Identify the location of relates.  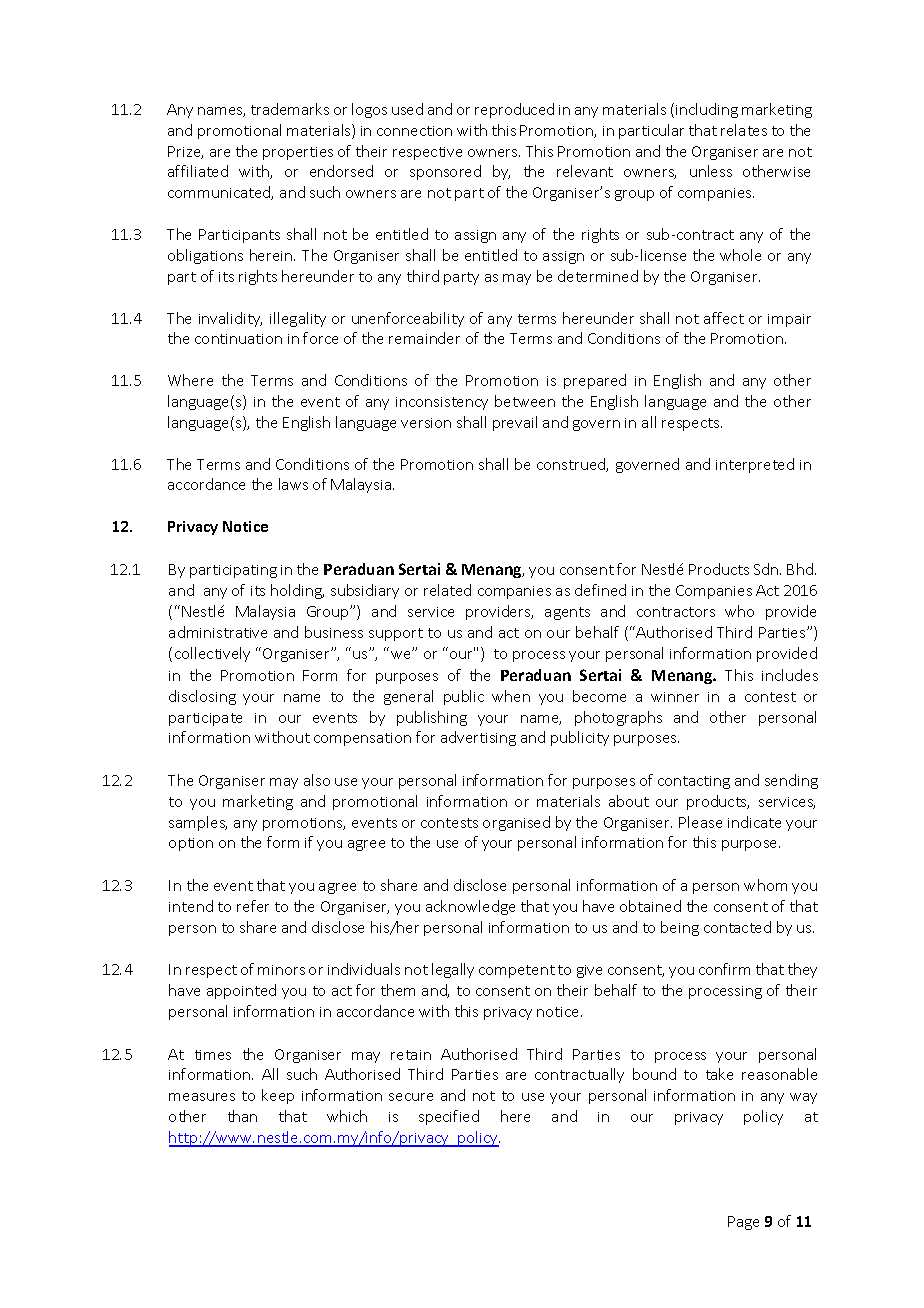
(744, 130).
